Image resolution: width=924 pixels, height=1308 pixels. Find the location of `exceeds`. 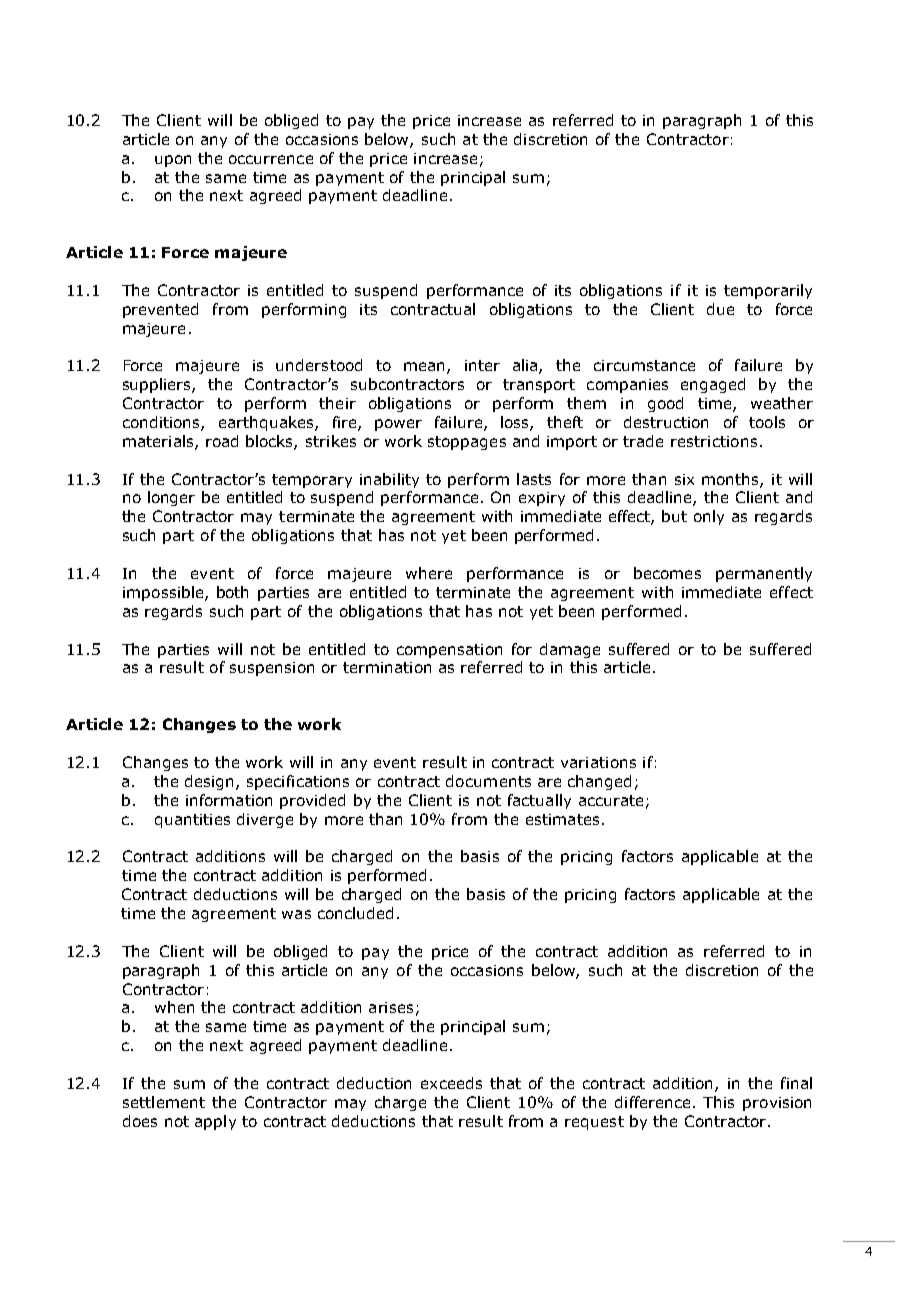

exceeds is located at coordinates (451, 1083).
